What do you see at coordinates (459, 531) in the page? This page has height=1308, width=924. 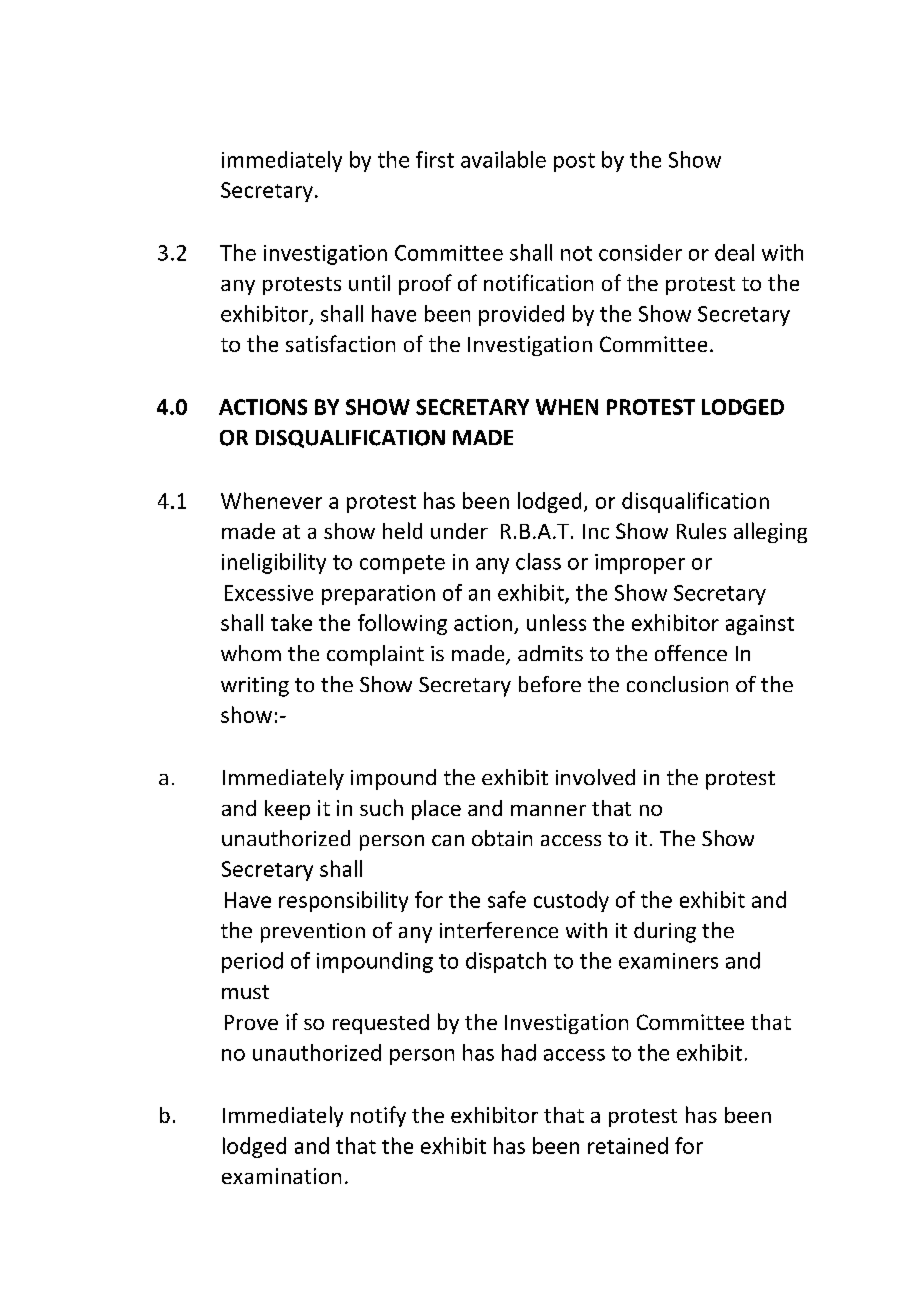 I see `under` at bounding box center [459, 531].
